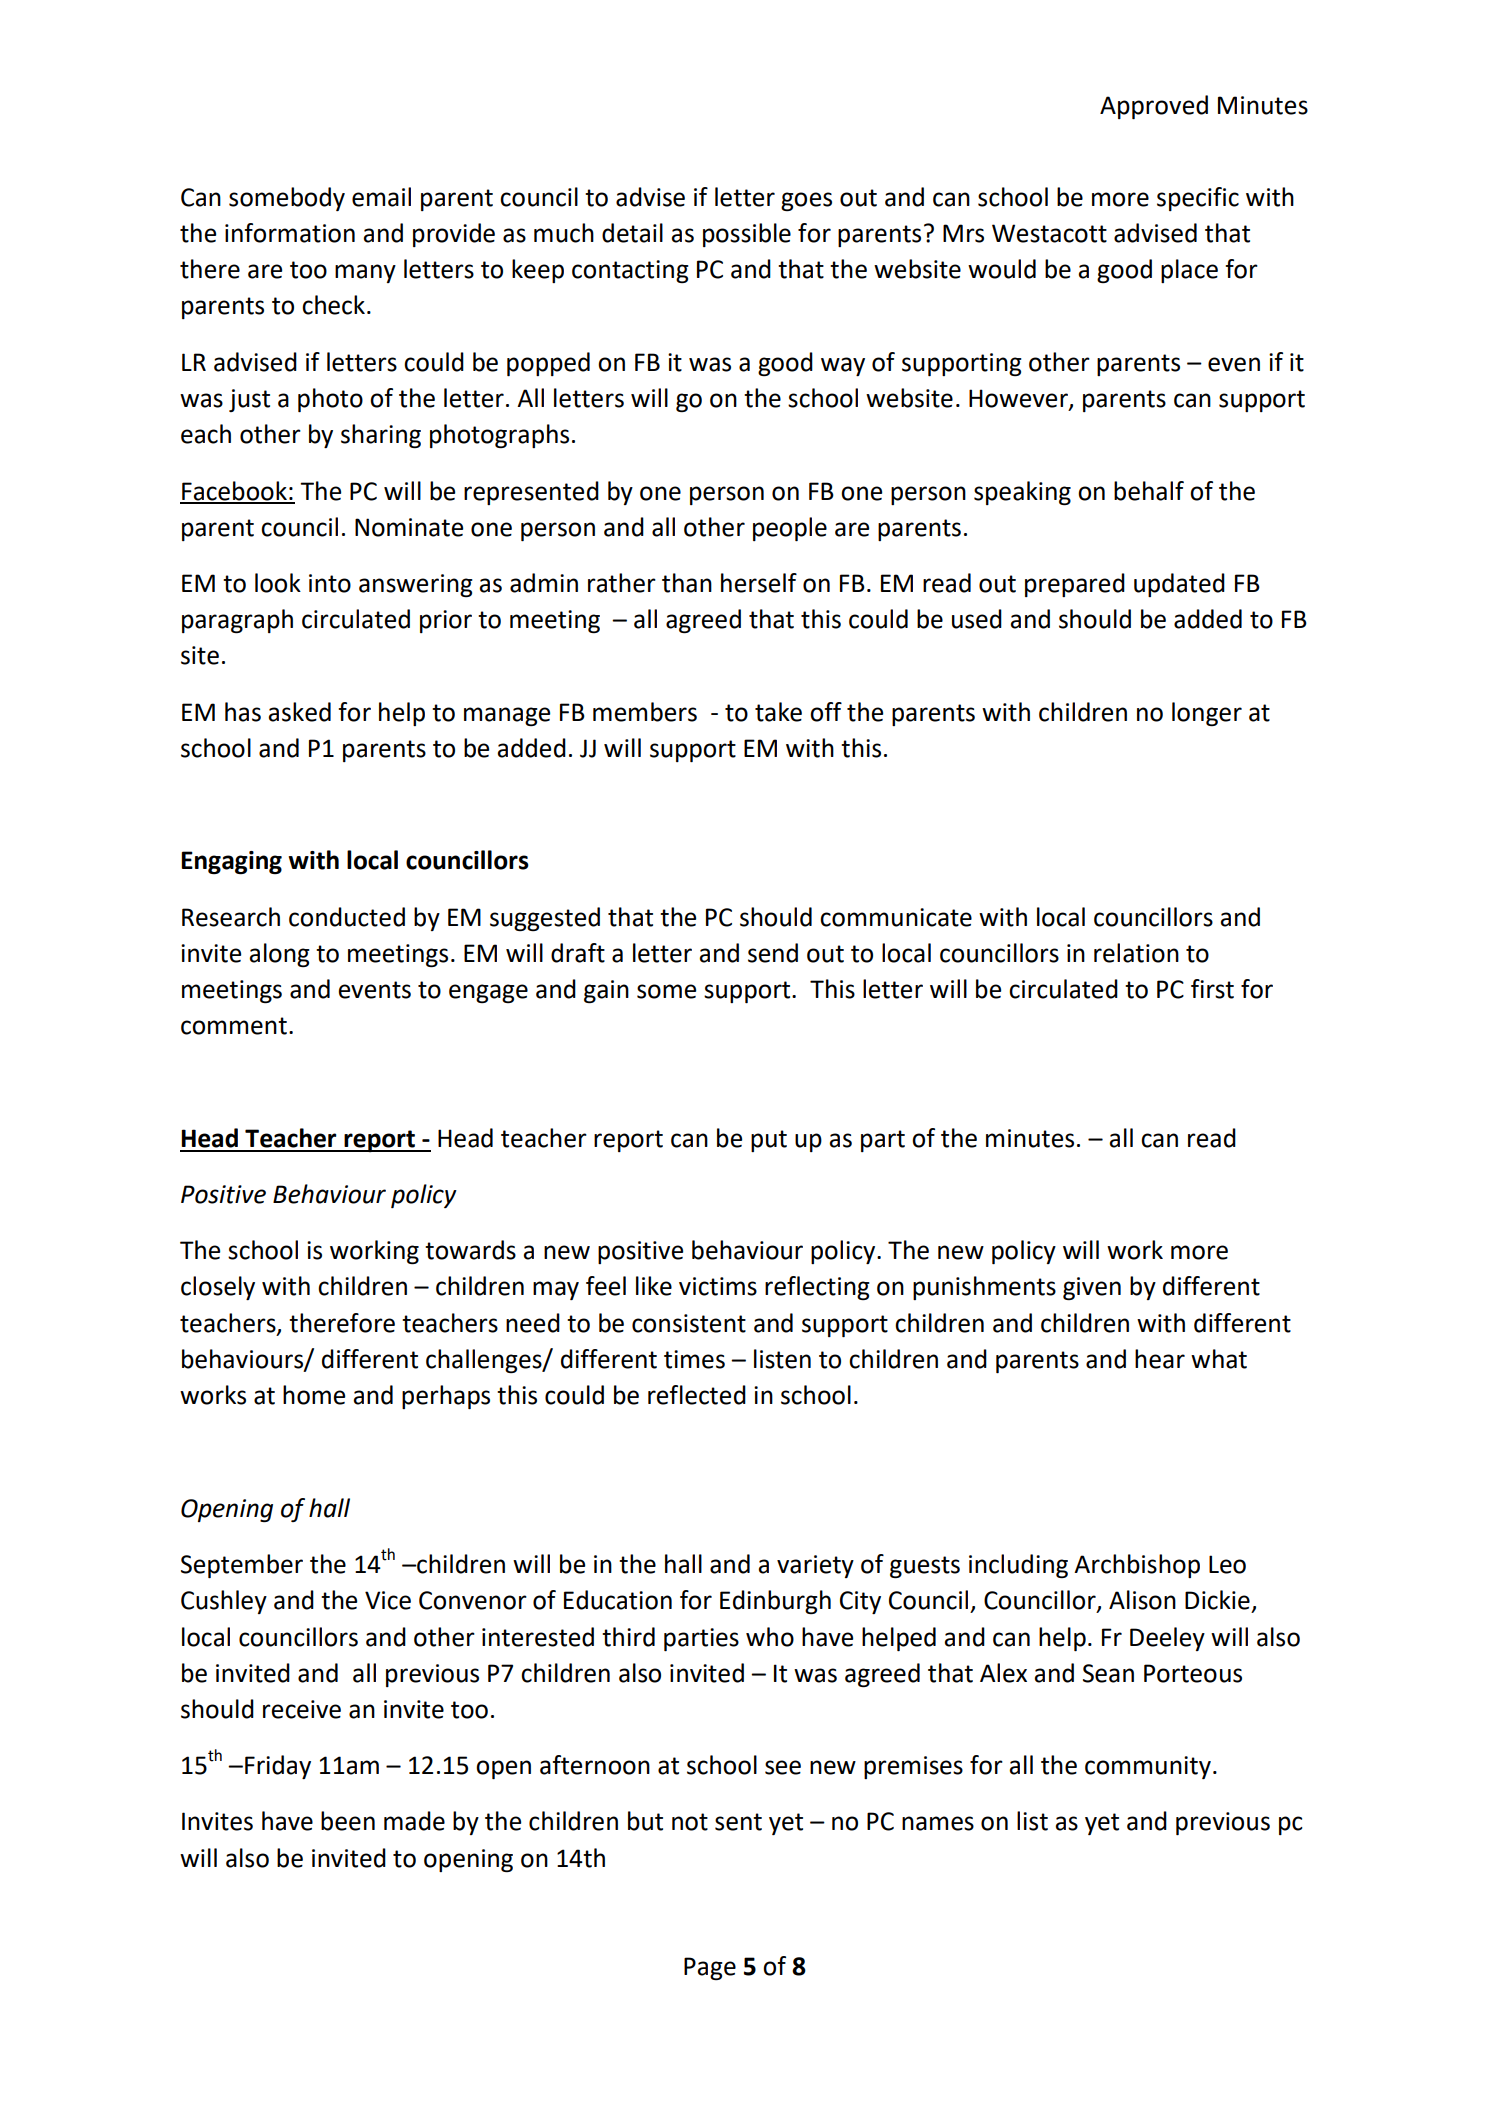 The image size is (1488, 2105). I want to click on been, so click(348, 1821).
